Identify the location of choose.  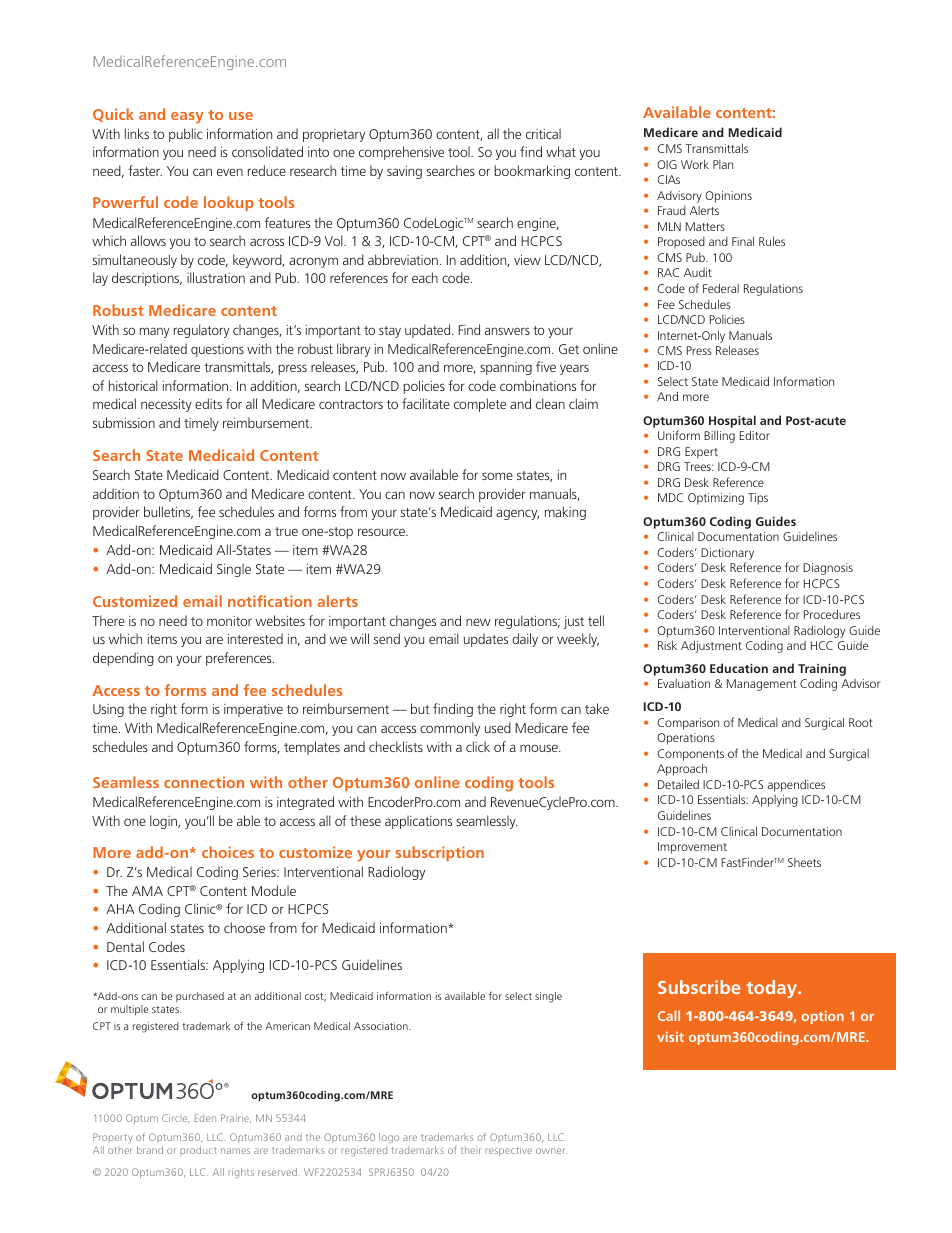
(244, 927).
